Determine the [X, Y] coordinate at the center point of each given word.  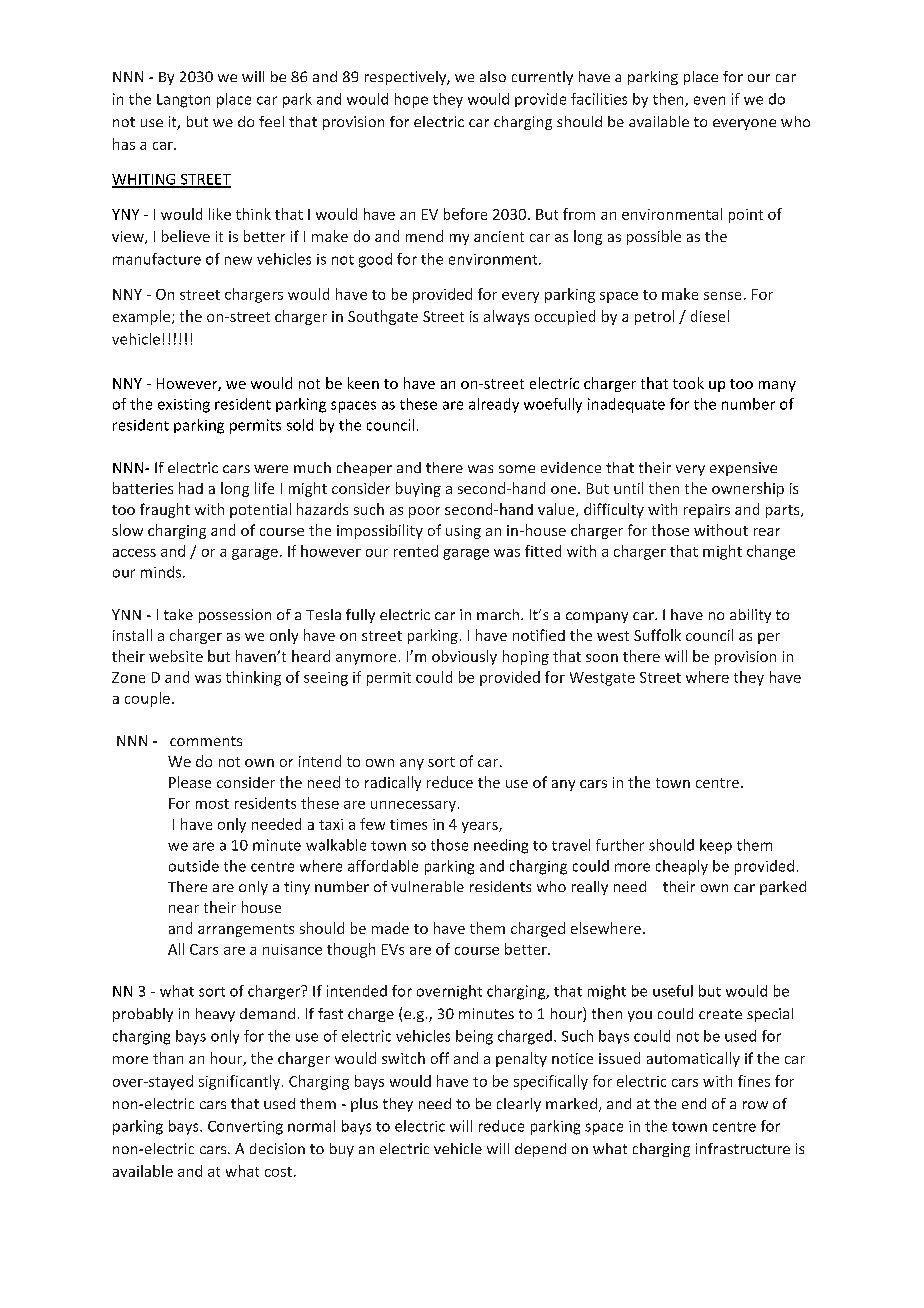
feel [271, 121]
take [178, 614]
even [709, 100]
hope [411, 100]
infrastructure [743, 1148]
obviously [464, 657]
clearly [519, 1105]
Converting [245, 1128]
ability [750, 616]
